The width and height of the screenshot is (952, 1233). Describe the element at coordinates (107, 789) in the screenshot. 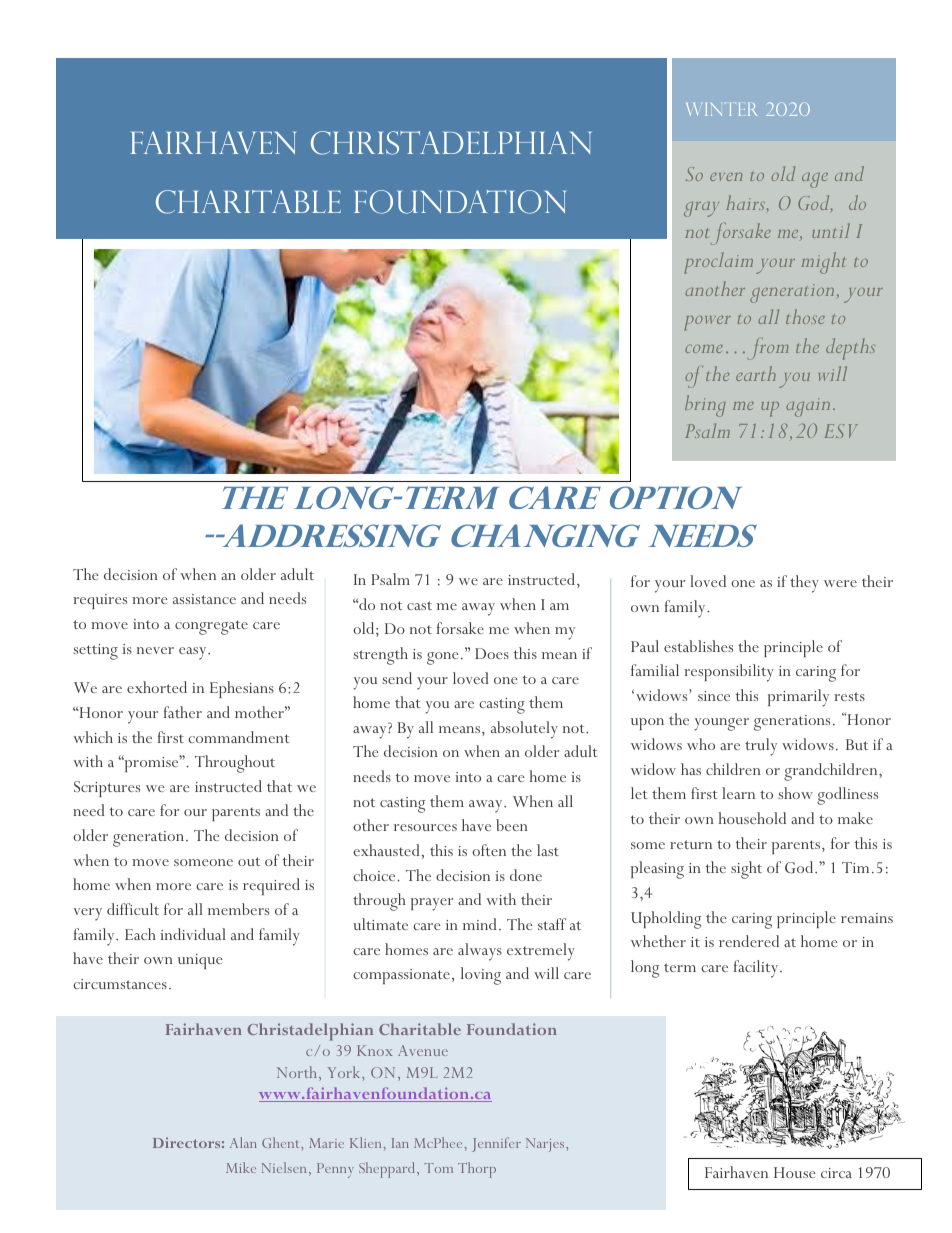

I see `Scriptures` at that location.
